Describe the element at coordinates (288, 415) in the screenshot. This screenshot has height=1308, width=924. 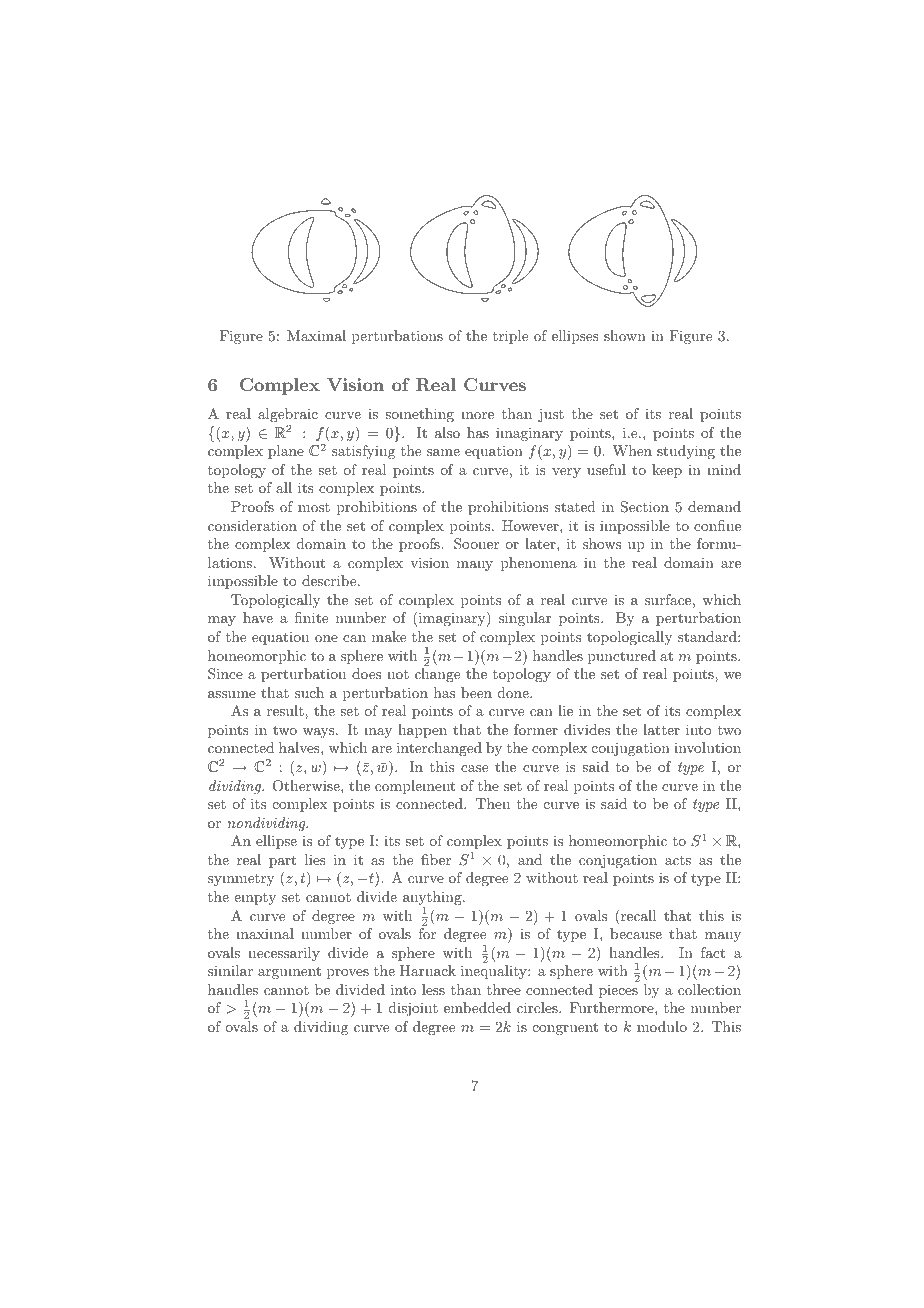
I see `algebraic` at that location.
